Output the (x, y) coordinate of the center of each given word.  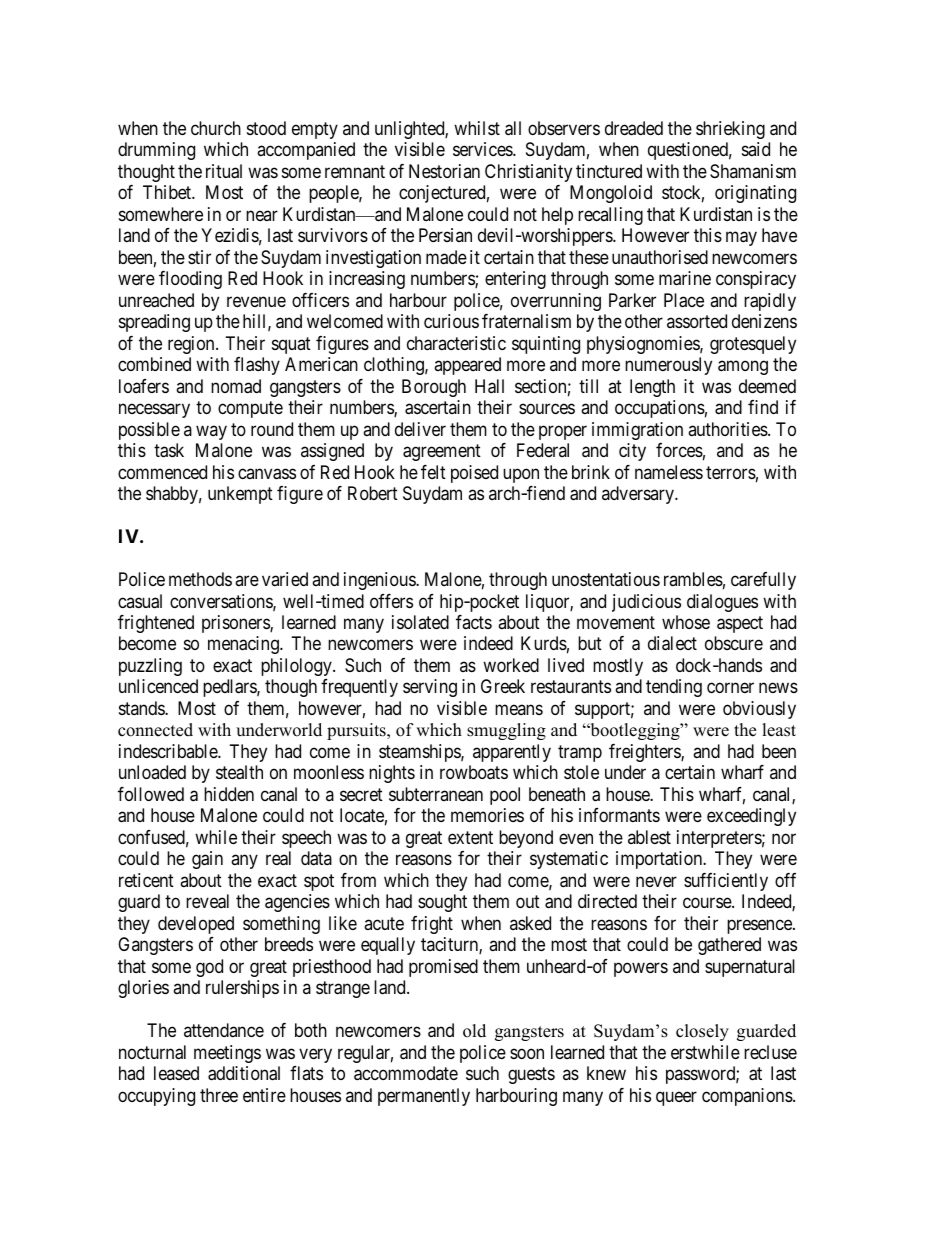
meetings (227, 1054)
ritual (224, 171)
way (211, 432)
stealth (239, 772)
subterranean (436, 794)
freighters (645, 753)
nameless (669, 472)
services (483, 149)
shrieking (730, 130)
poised (474, 474)
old (474, 1031)
